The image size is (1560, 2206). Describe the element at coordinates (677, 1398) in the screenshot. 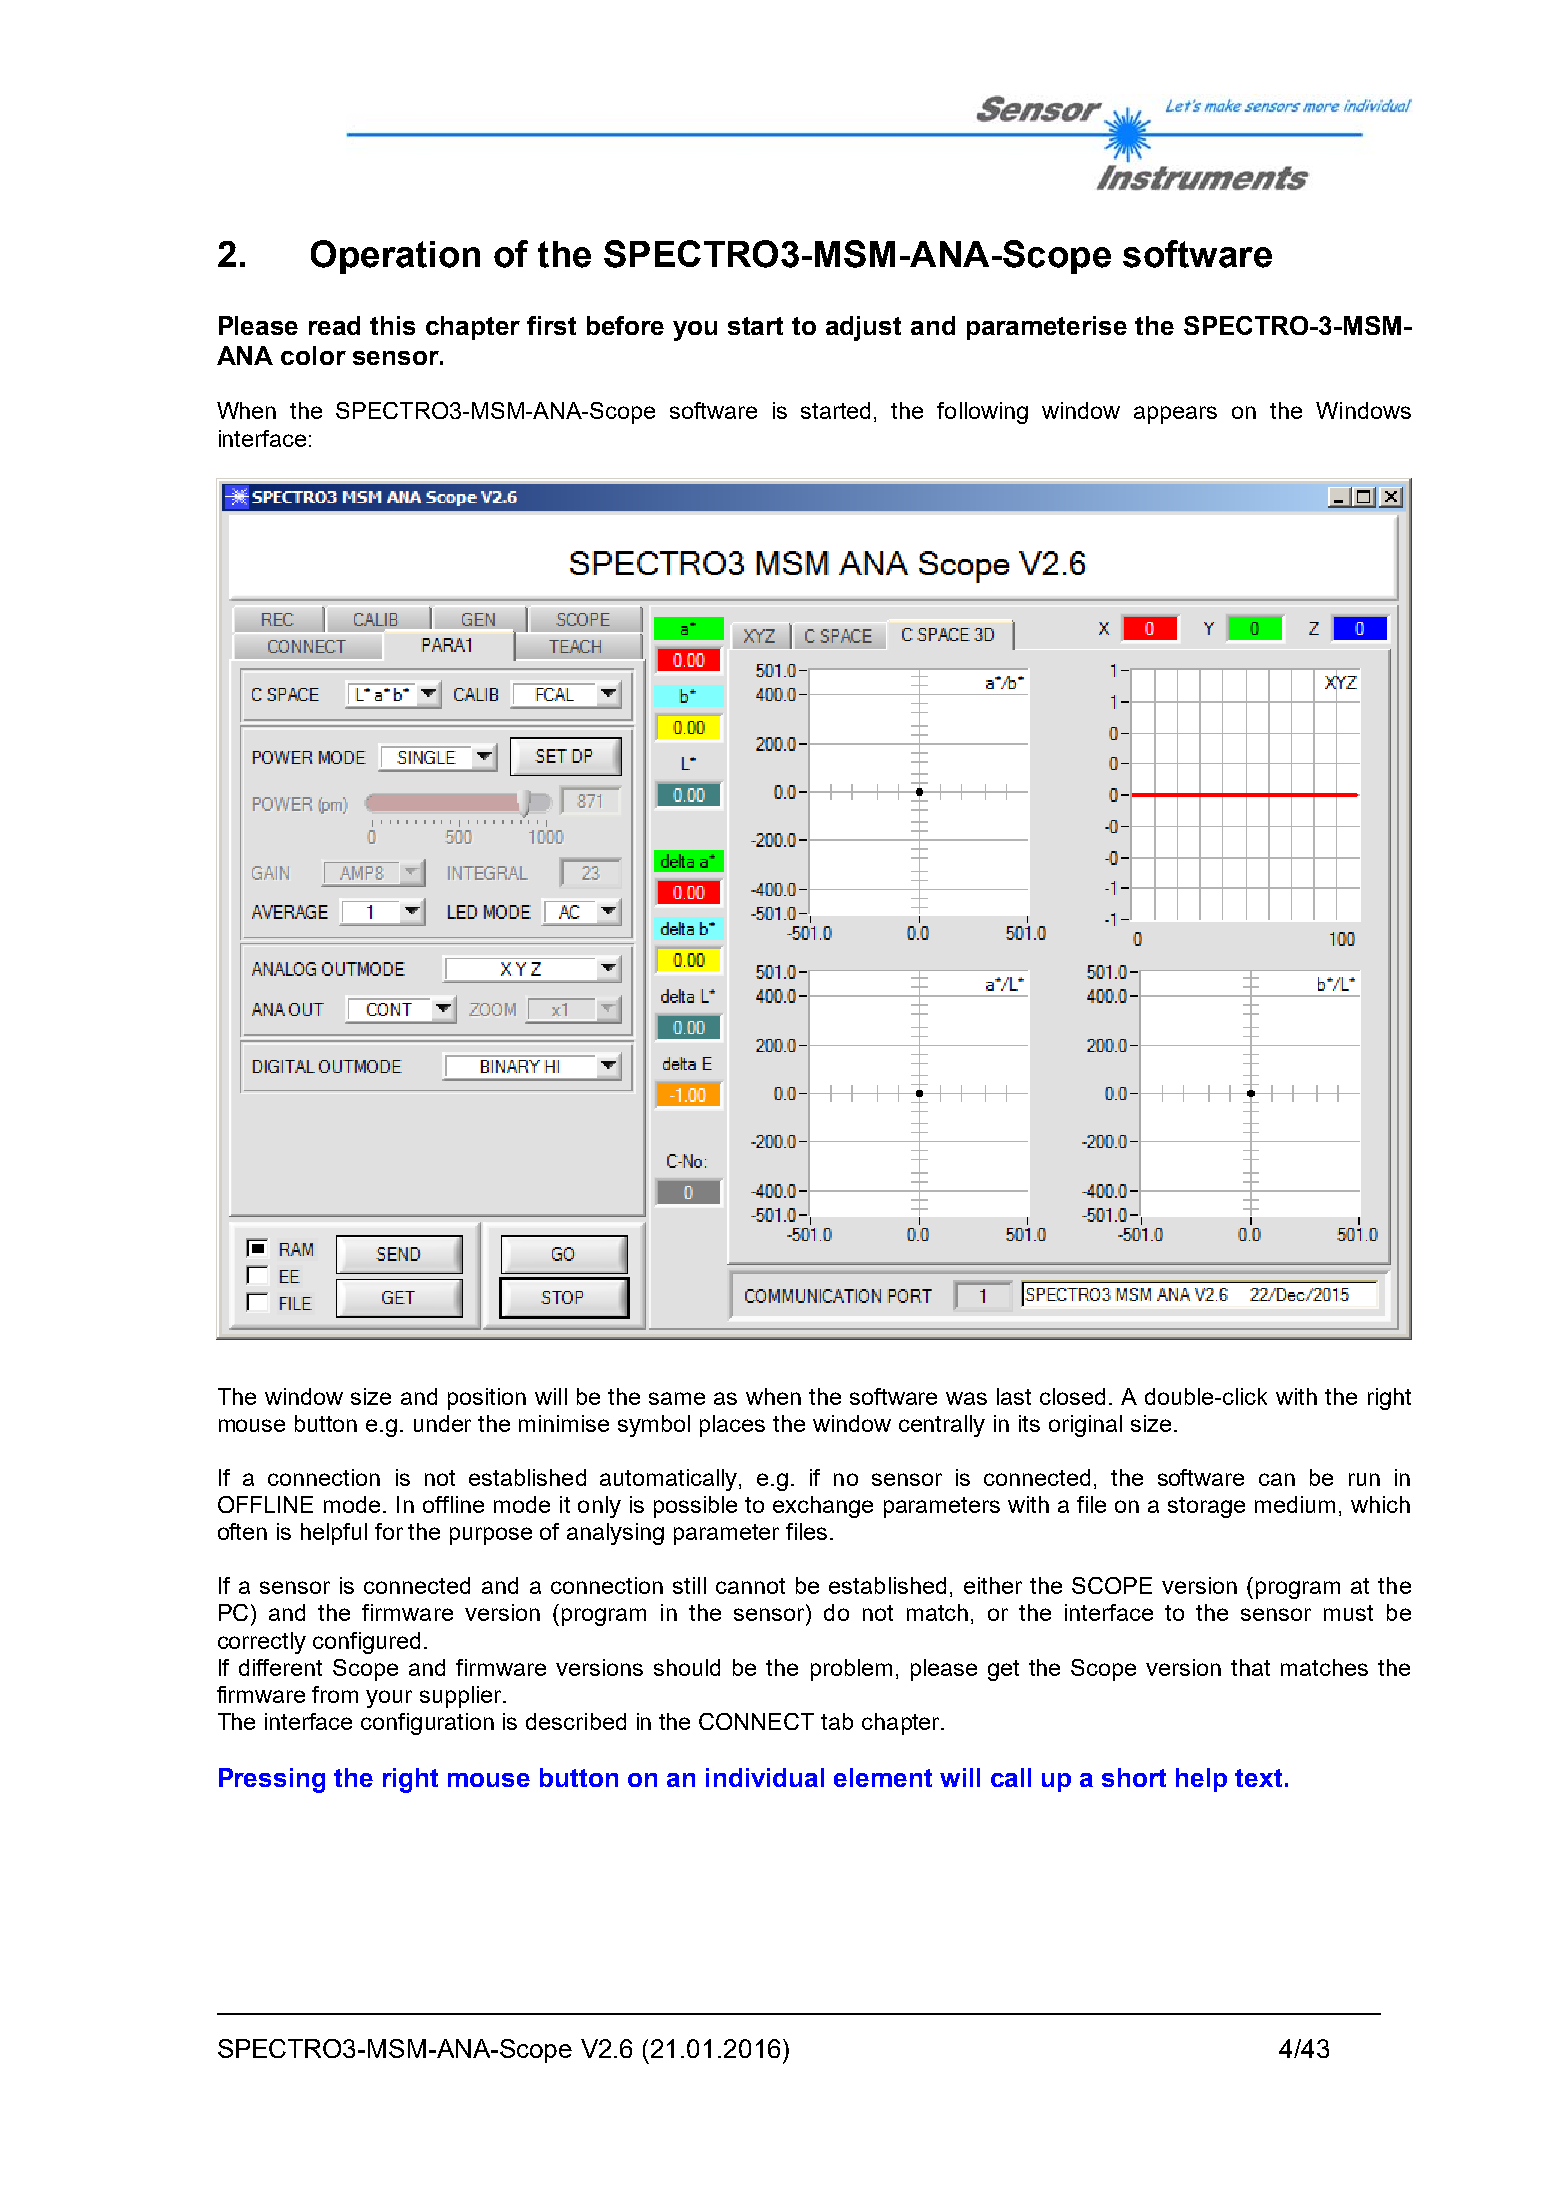

I see `same` at that location.
